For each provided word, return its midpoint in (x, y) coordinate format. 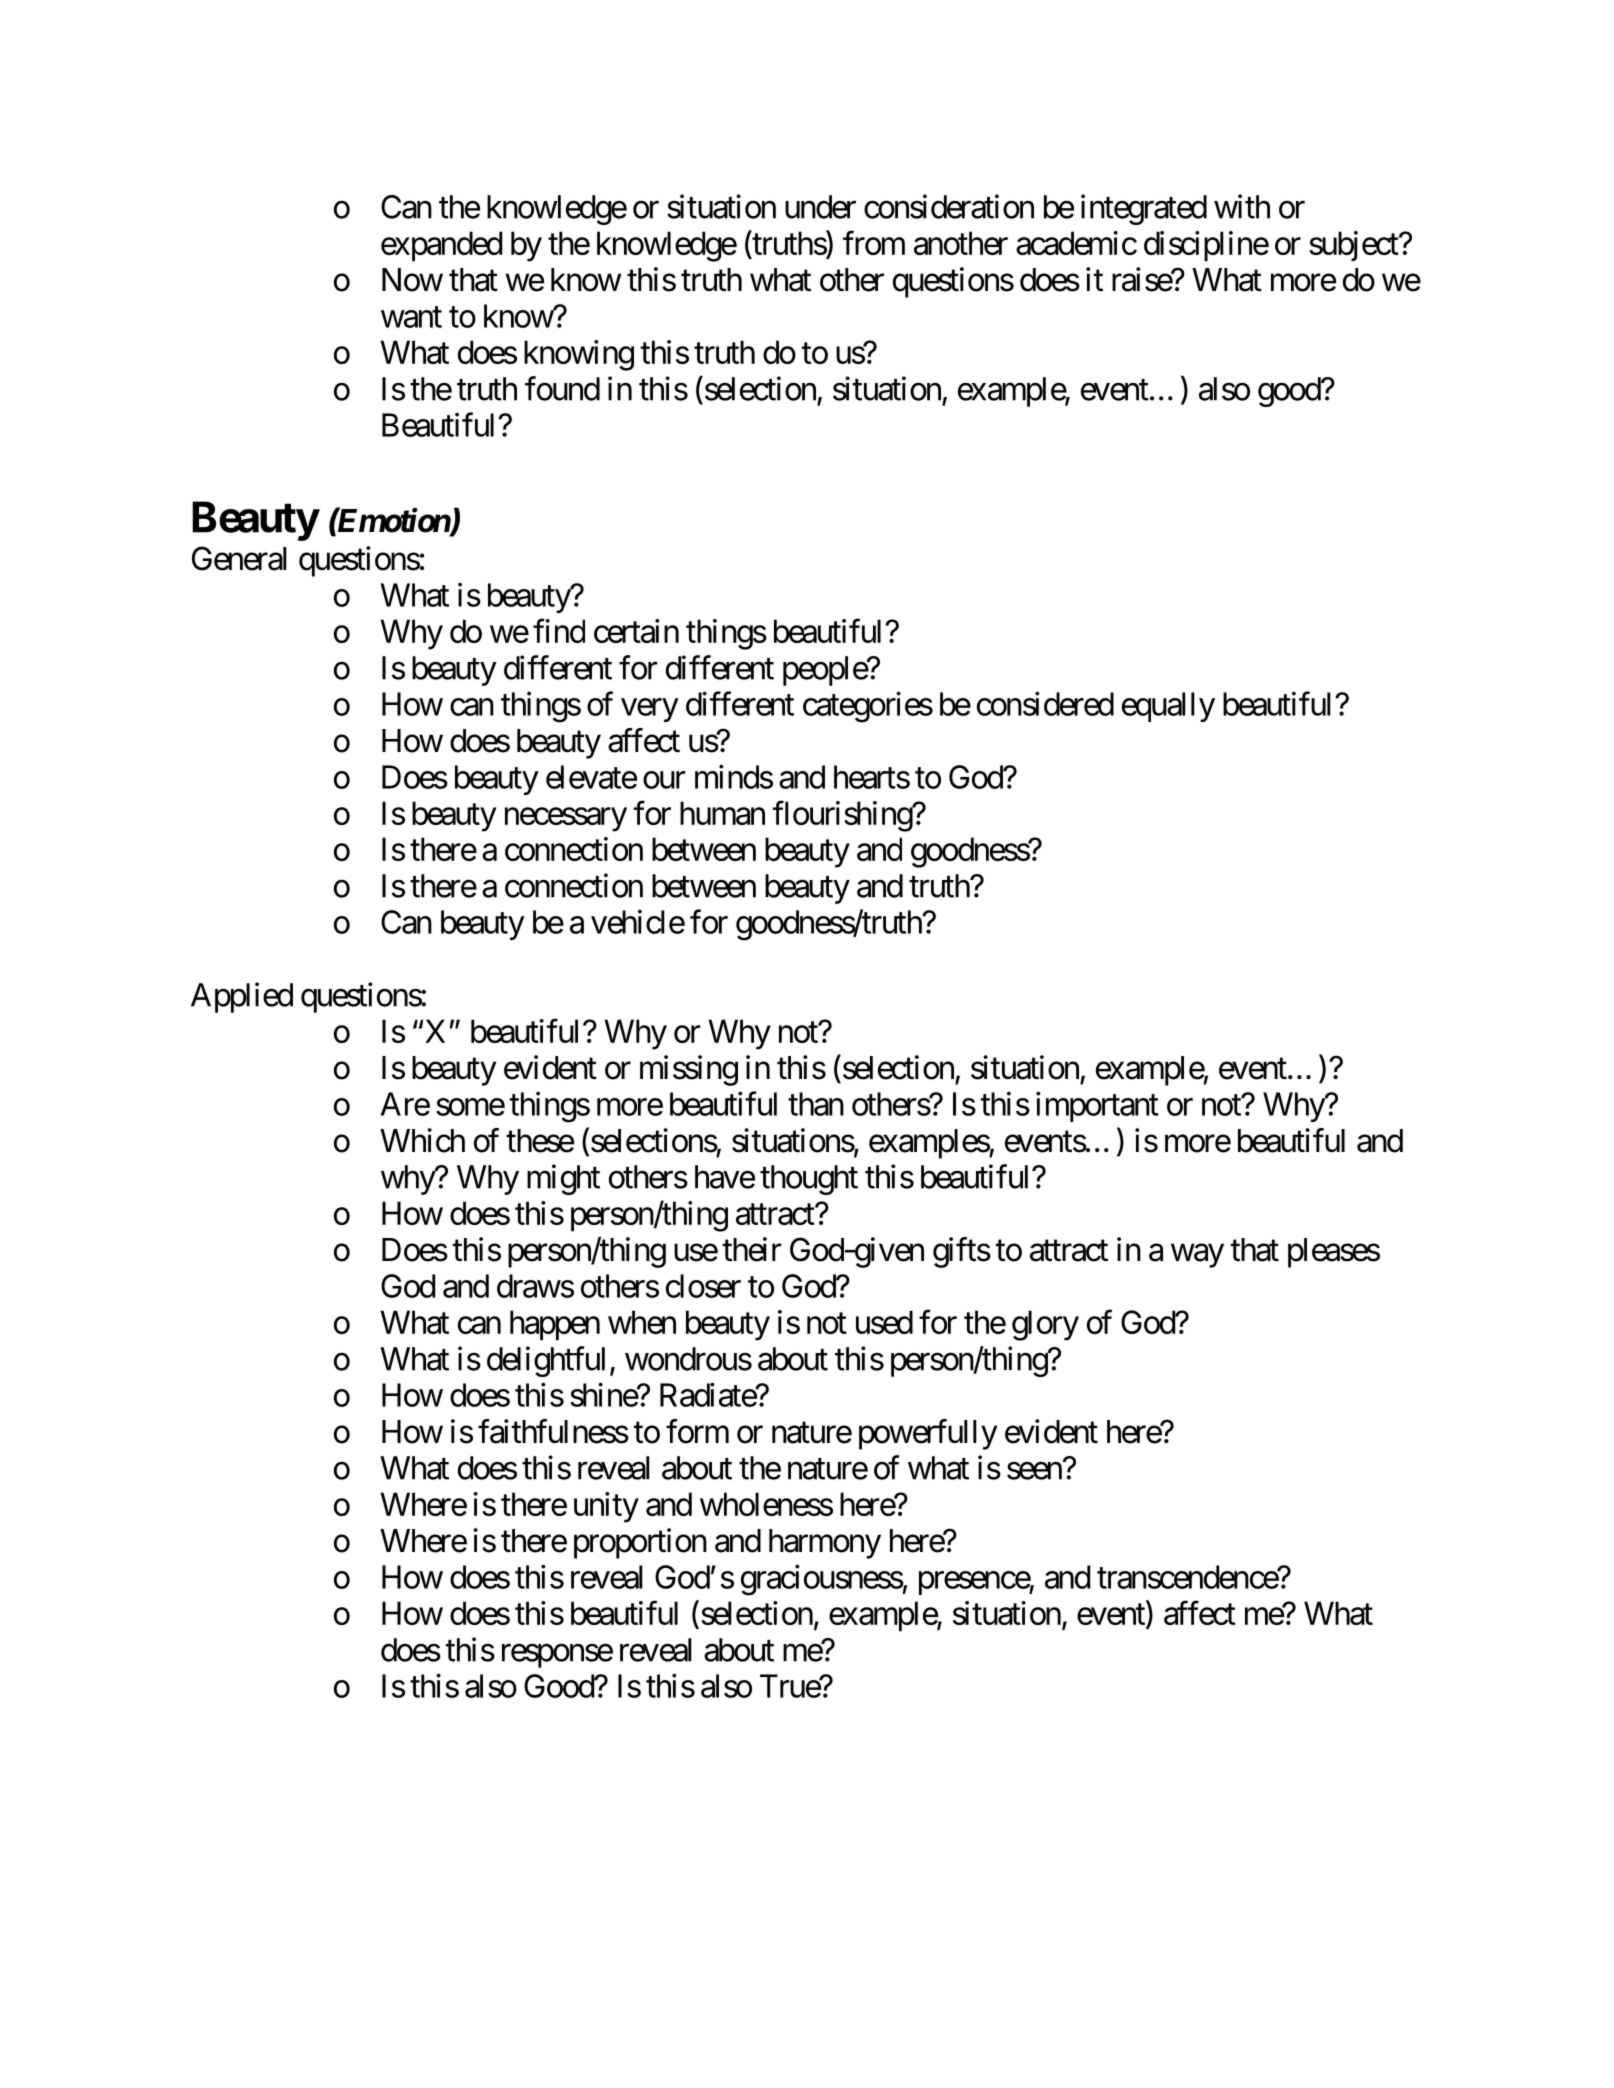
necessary (566, 820)
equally (1168, 707)
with (1242, 206)
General (239, 558)
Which (422, 1140)
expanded (441, 246)
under (820, 207)
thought (809, 1180)
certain (636, 631)
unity (606, 1507)
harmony (825, 1544)
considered (1045, 704)
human (722, 813)
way (1197, 1256)
